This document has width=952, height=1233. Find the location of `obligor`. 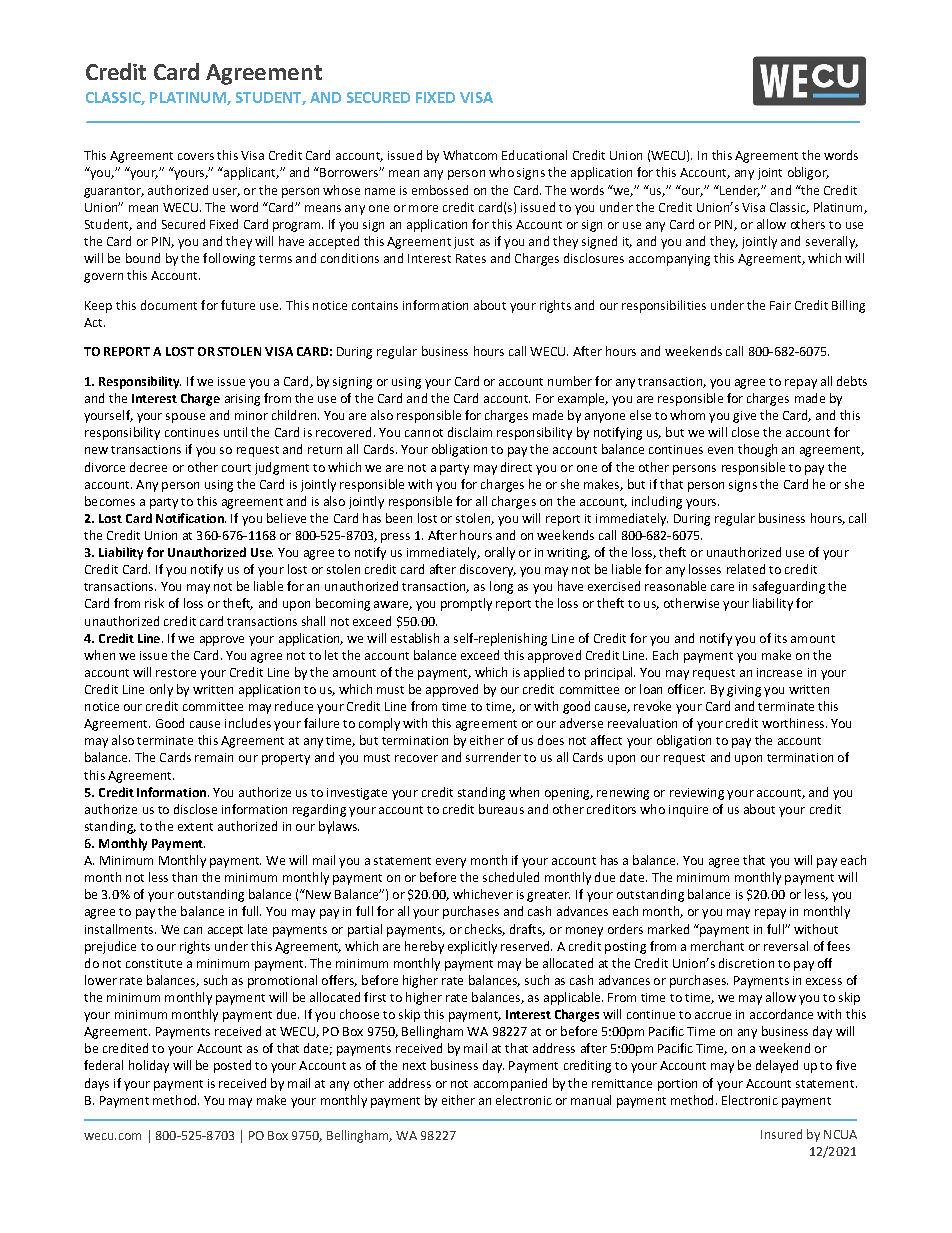

obligor is located at coordinates (808, 173).
